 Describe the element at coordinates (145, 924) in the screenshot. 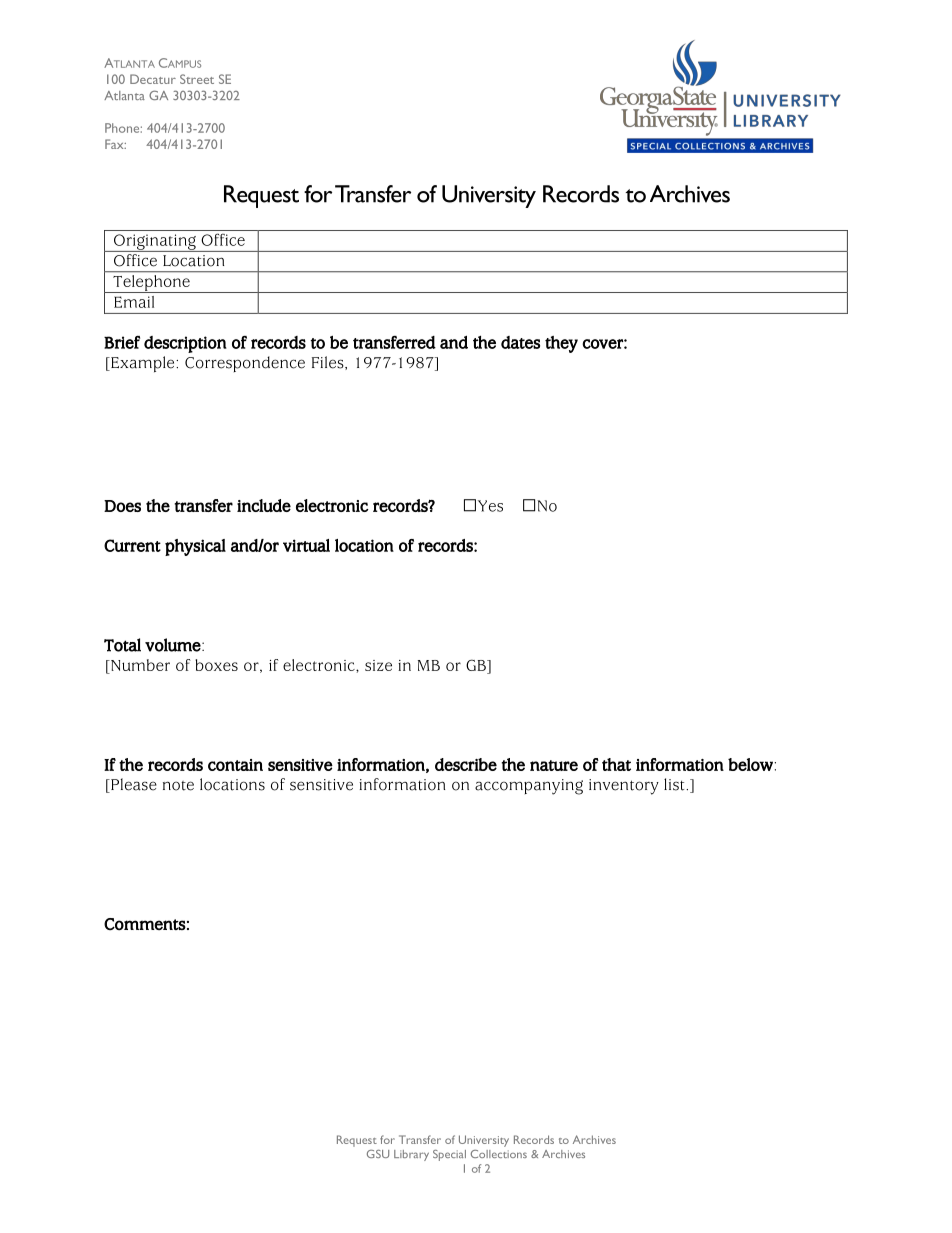

I see `Comments` at that location.
